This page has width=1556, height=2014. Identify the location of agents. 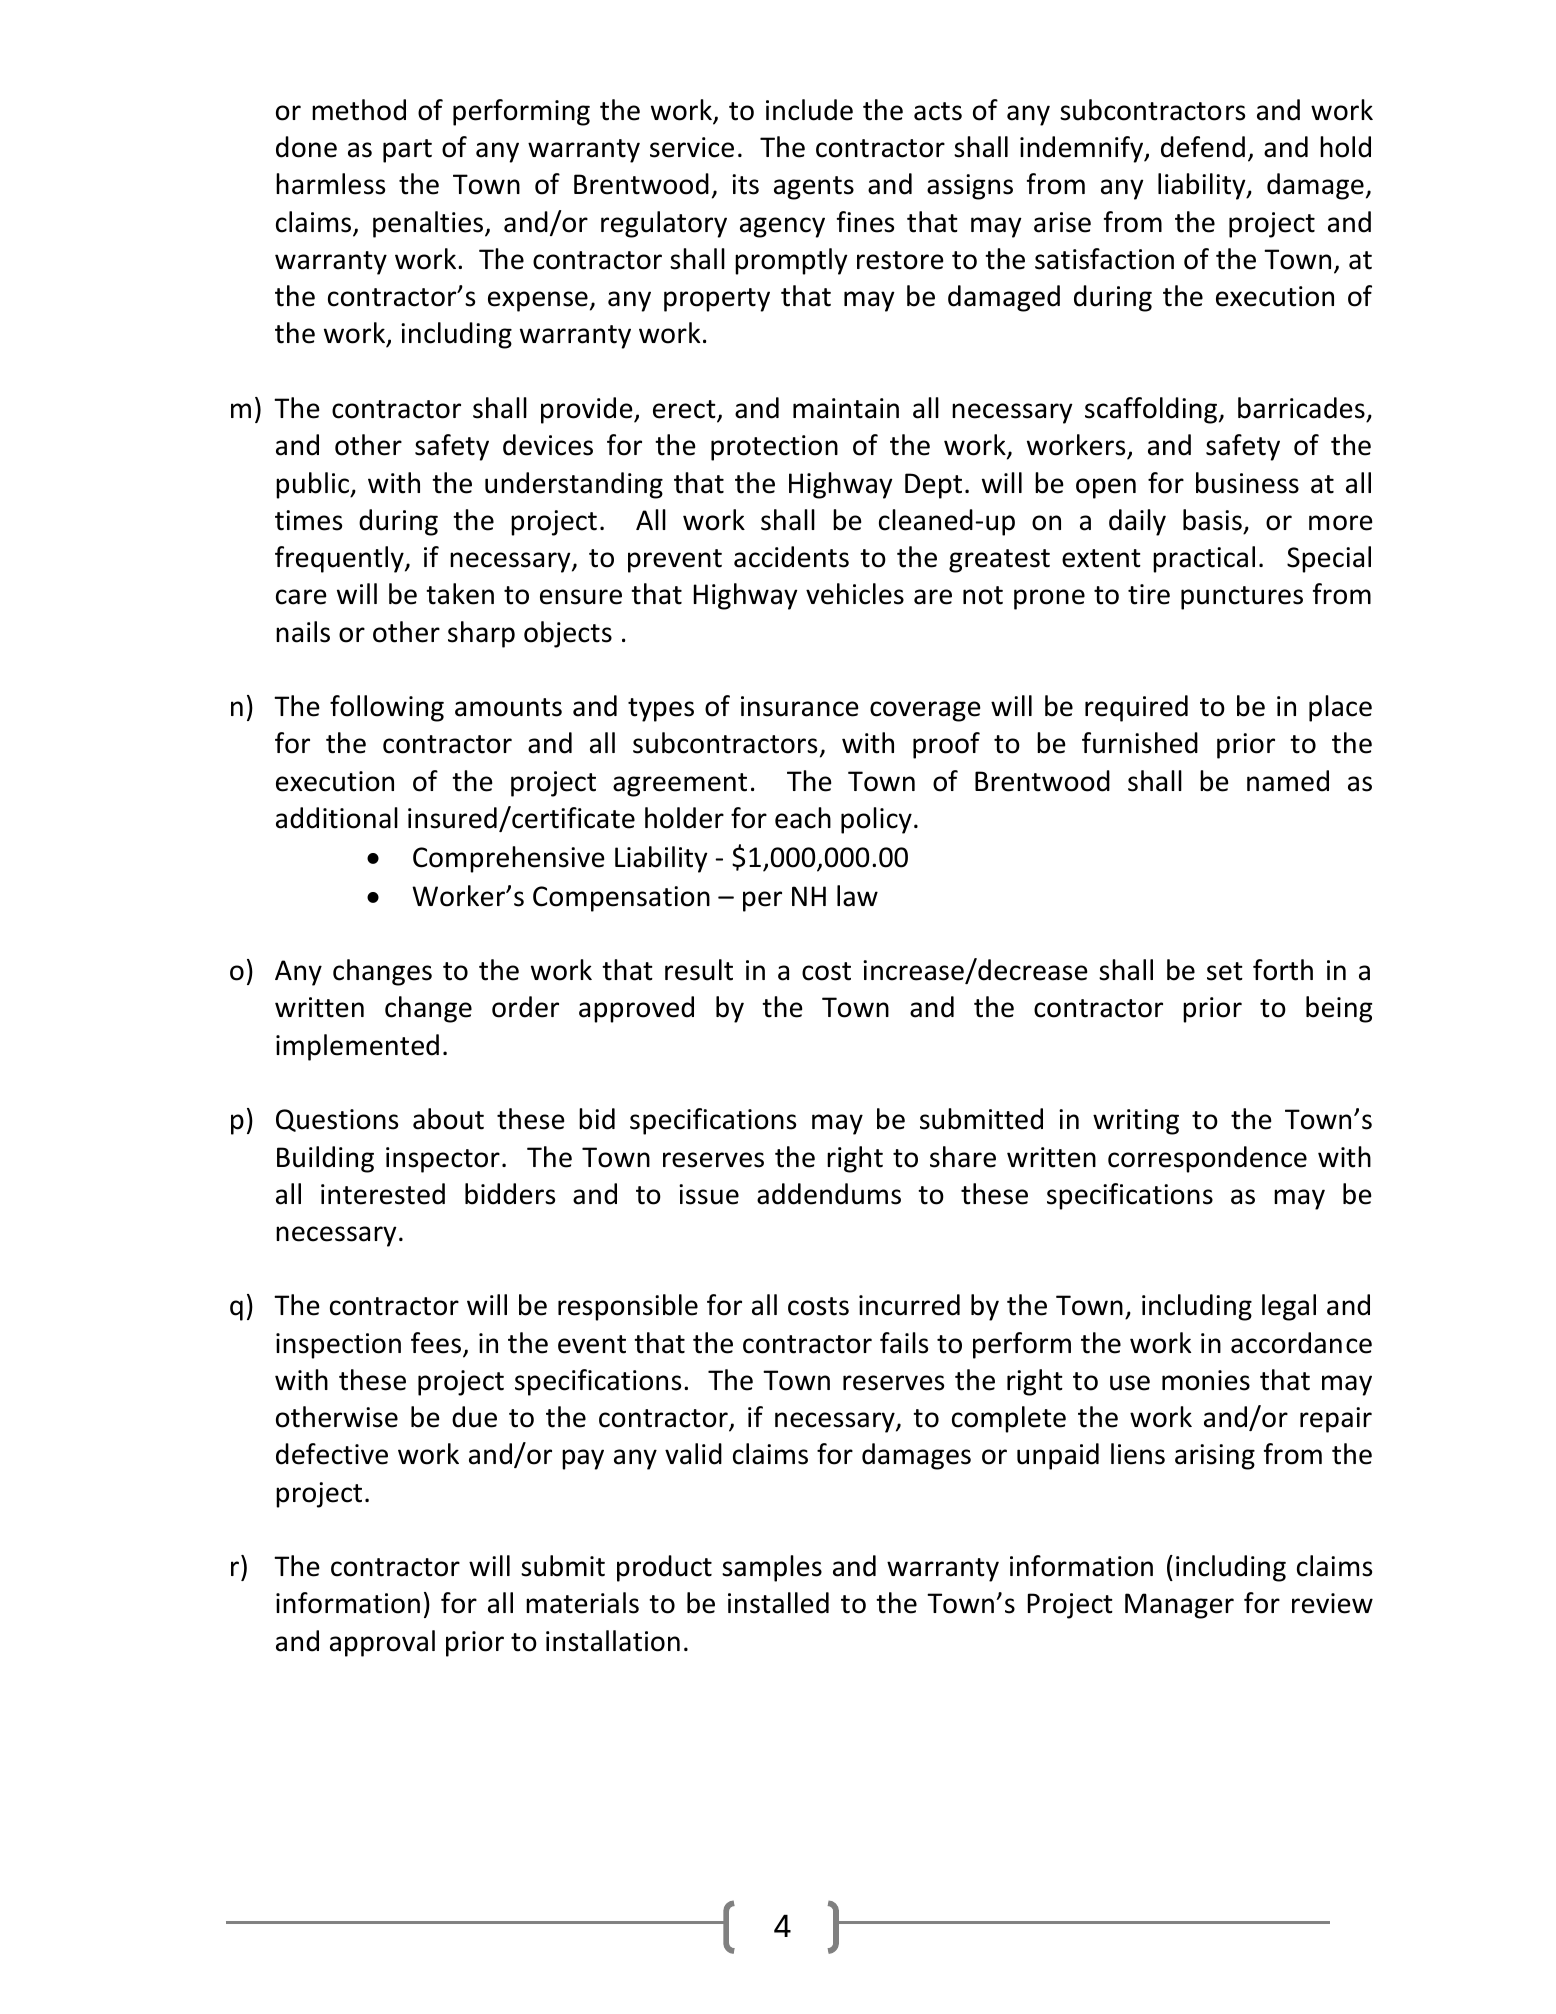
(814, 188).
